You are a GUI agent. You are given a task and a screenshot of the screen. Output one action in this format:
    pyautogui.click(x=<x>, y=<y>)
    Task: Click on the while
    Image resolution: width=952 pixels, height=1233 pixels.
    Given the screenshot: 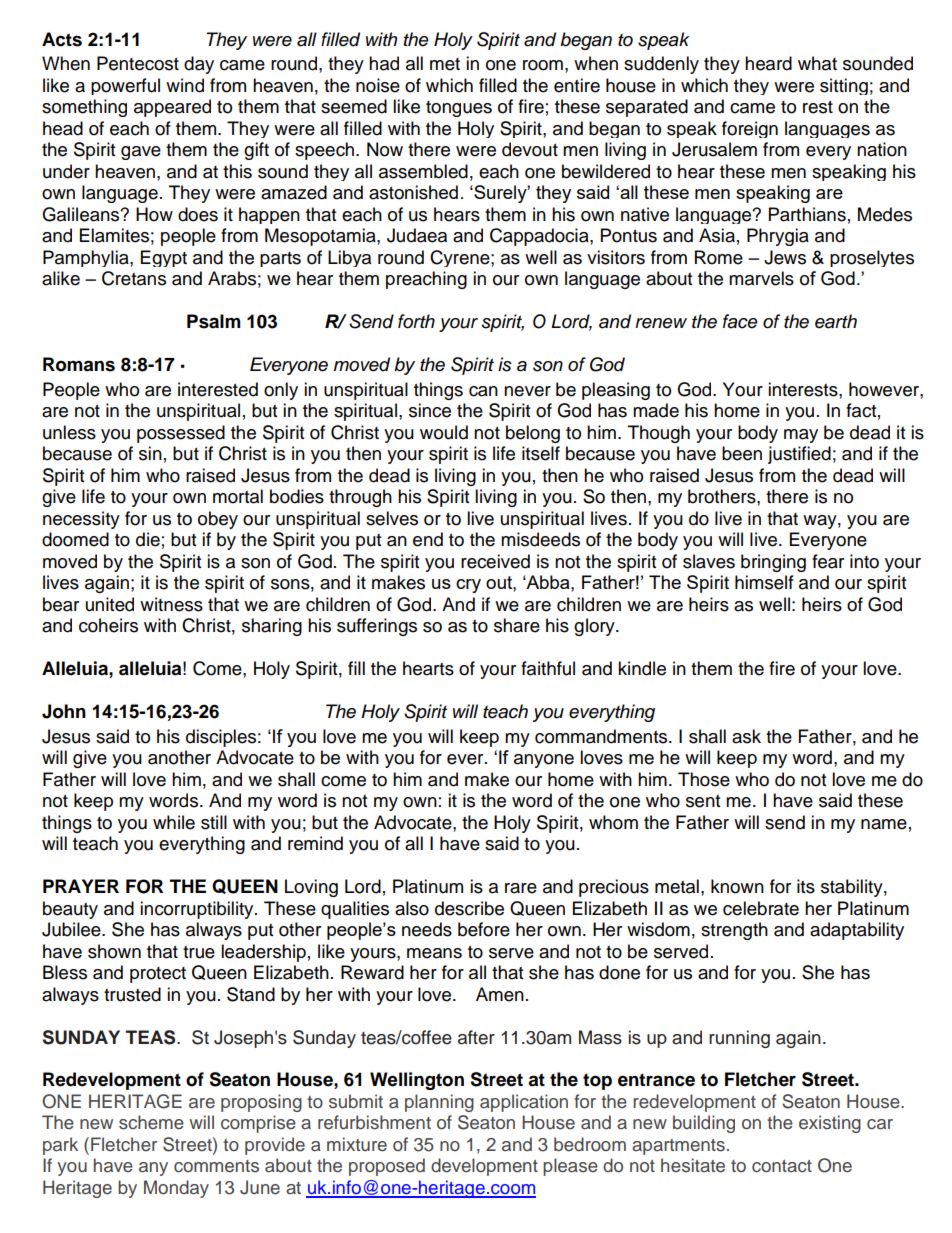 What is the action you would take?
    pyautogui.click(x=174, y=822)
